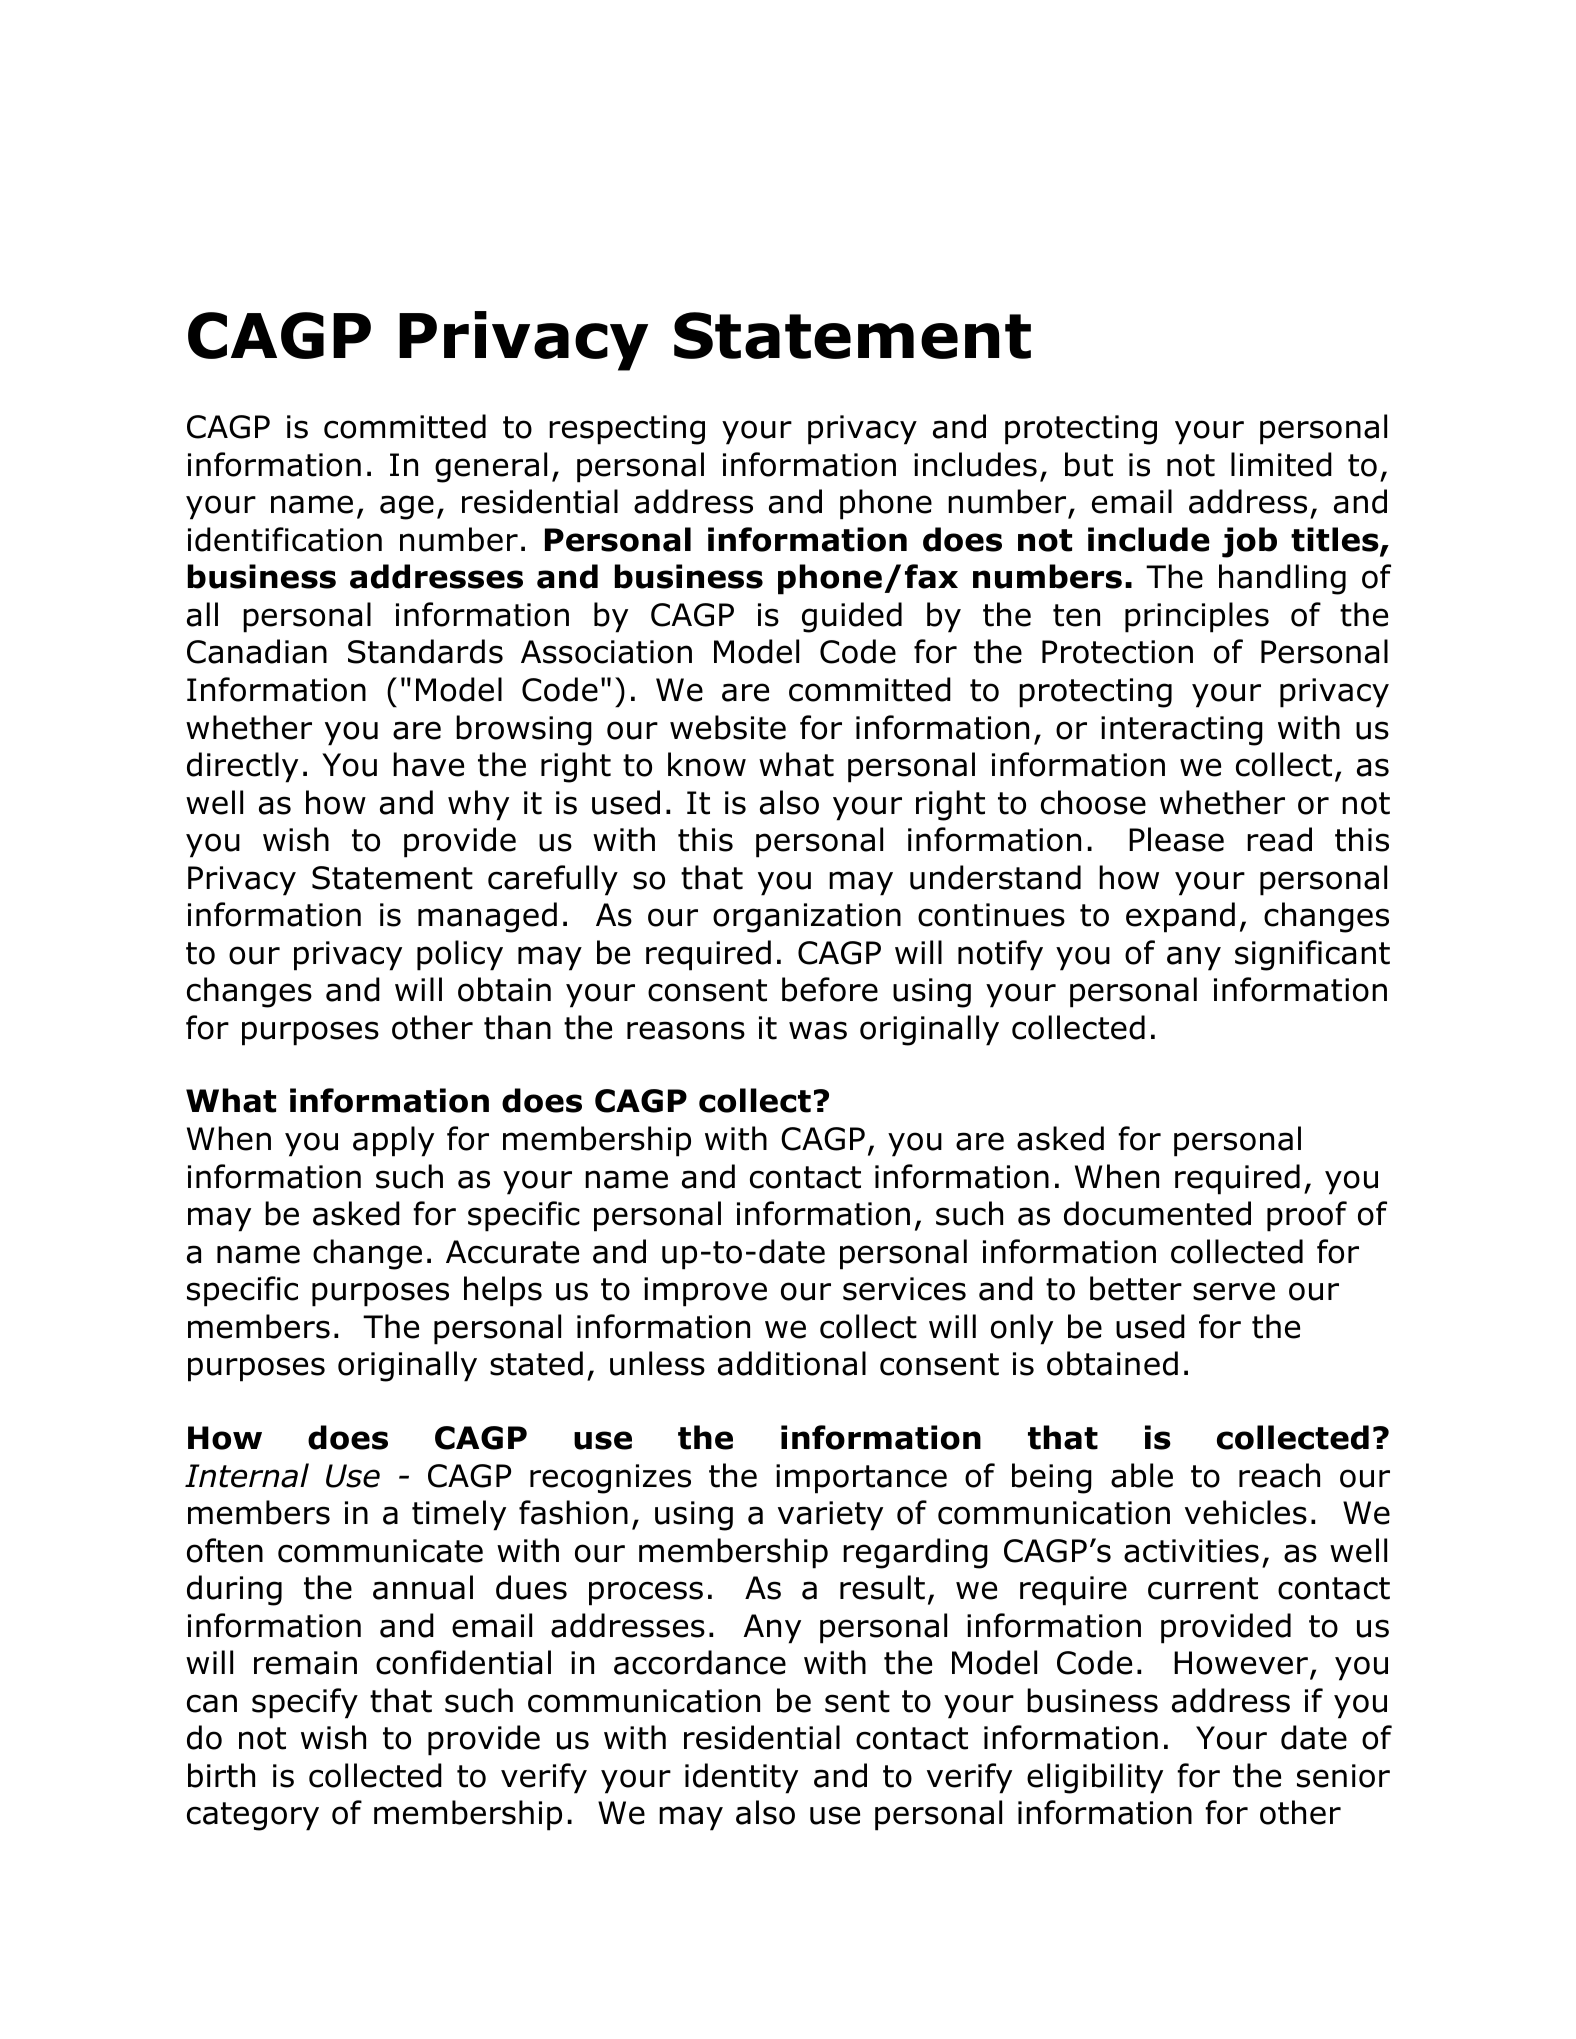 This page has height=2039, width=1576. What do you see at coordinates (741, 1778) in the page?
I see `identity` at bounding box center [741, 1778].
